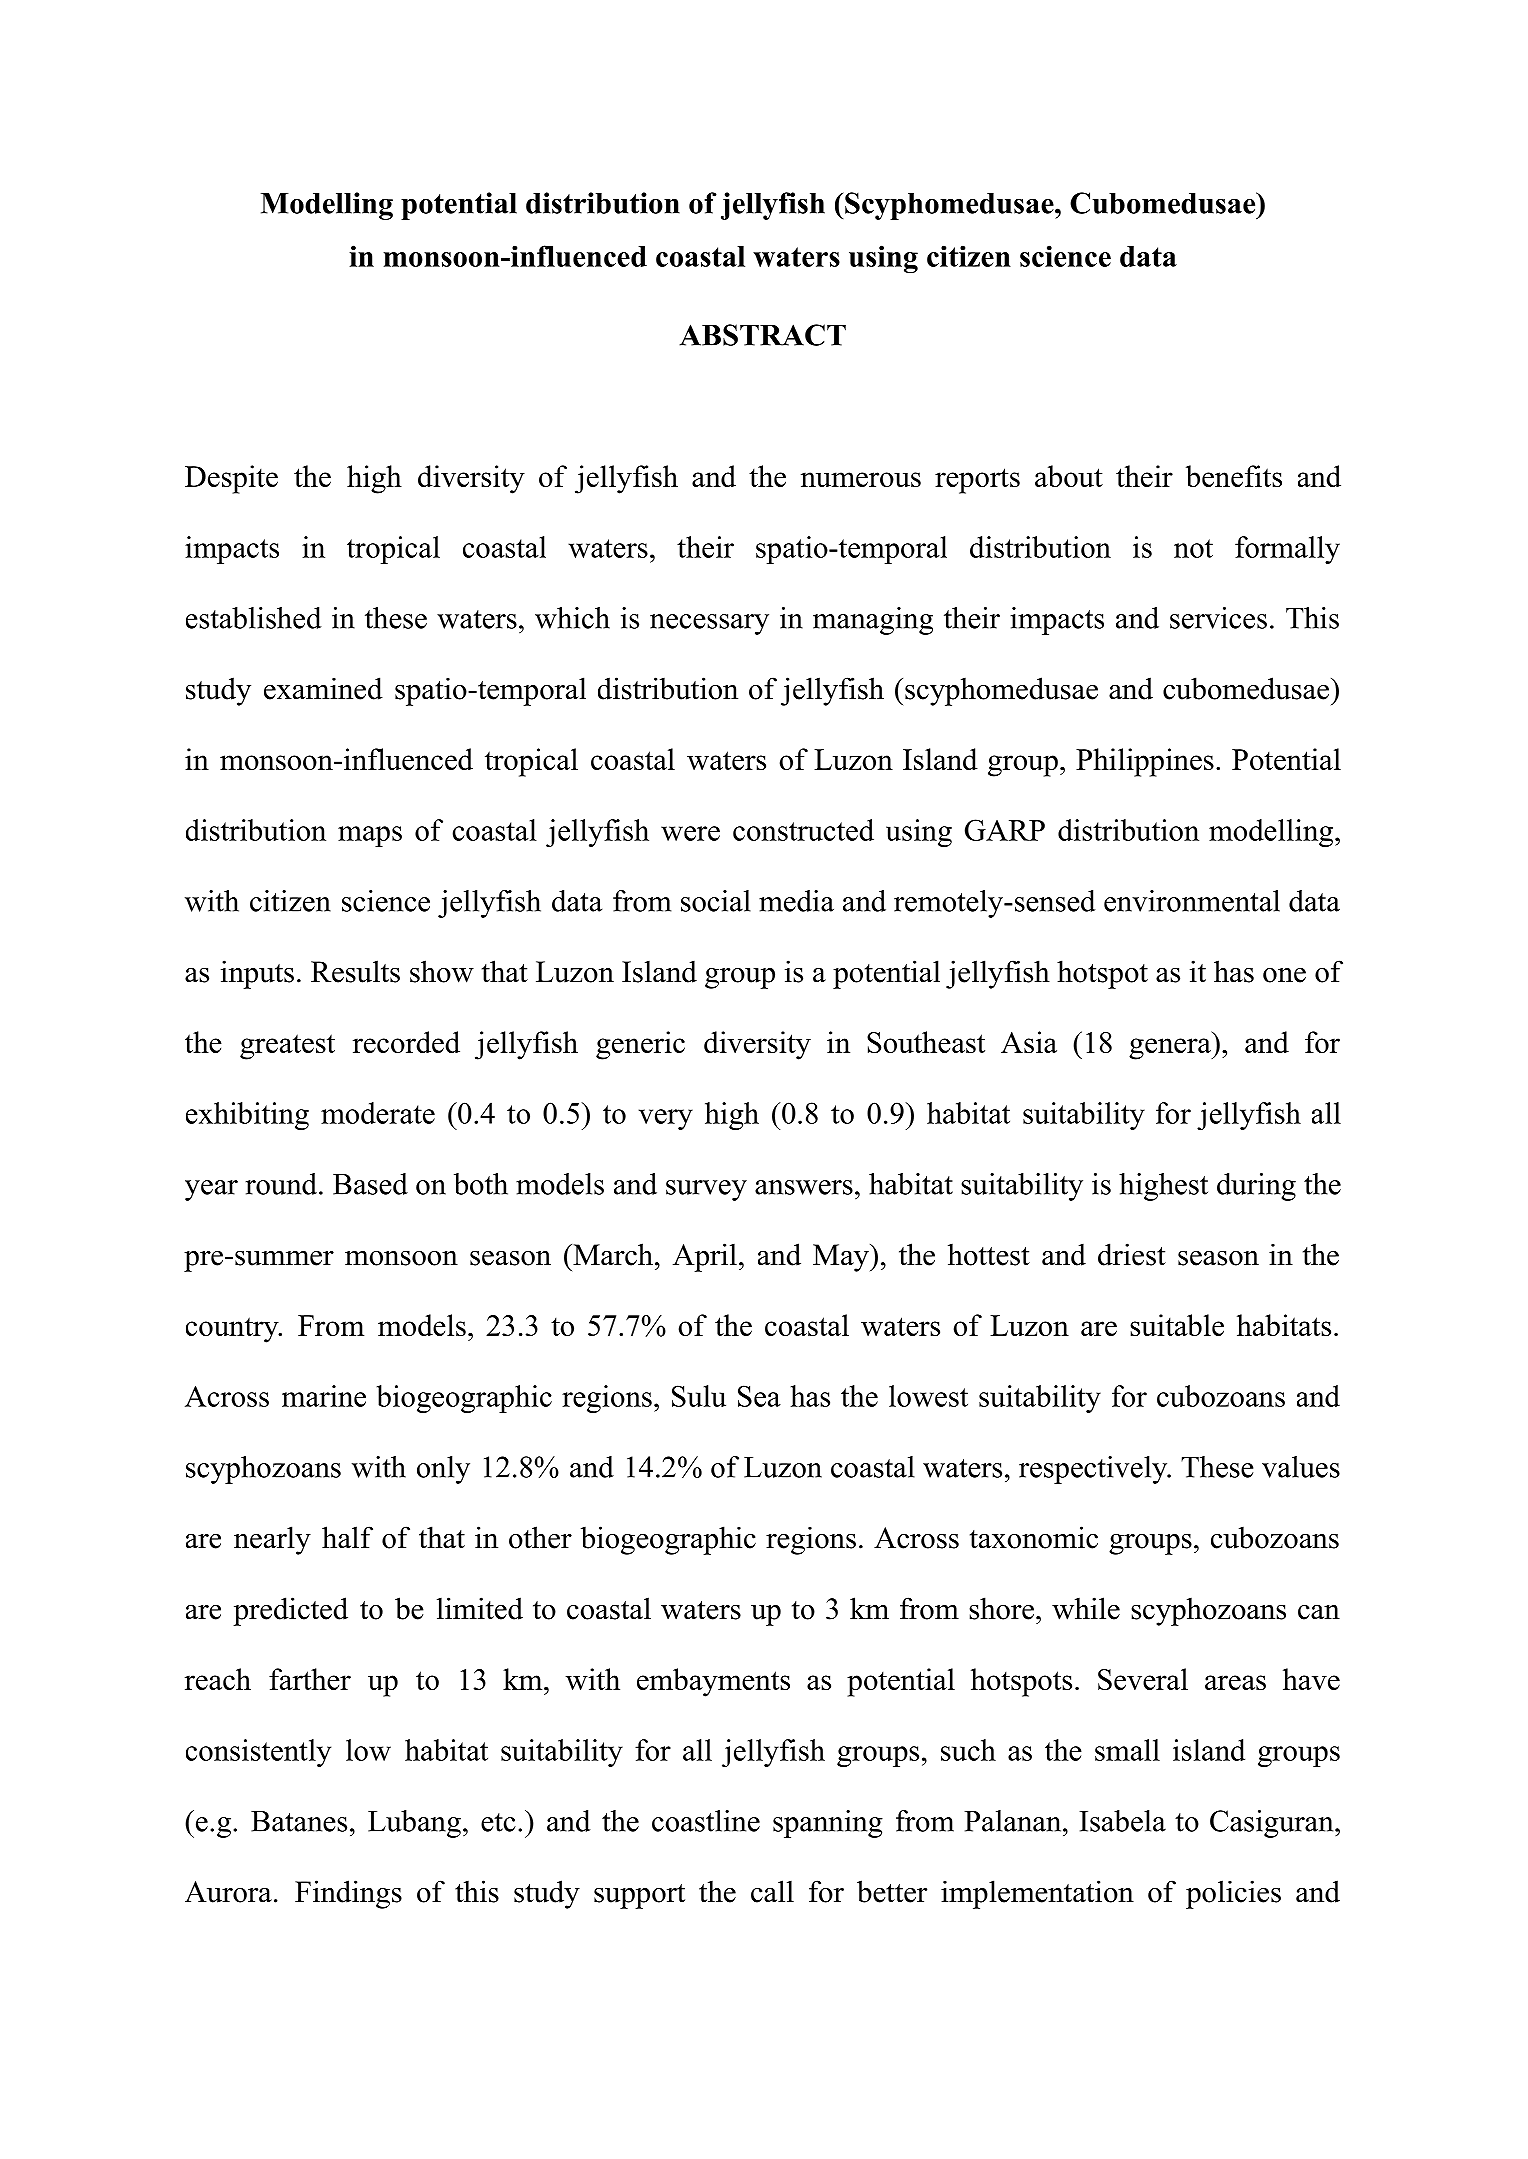 This page has height=2159, width=1528. Describe the element at coordinates (699, 1396) in the page. I see `Sulu` at that location.
